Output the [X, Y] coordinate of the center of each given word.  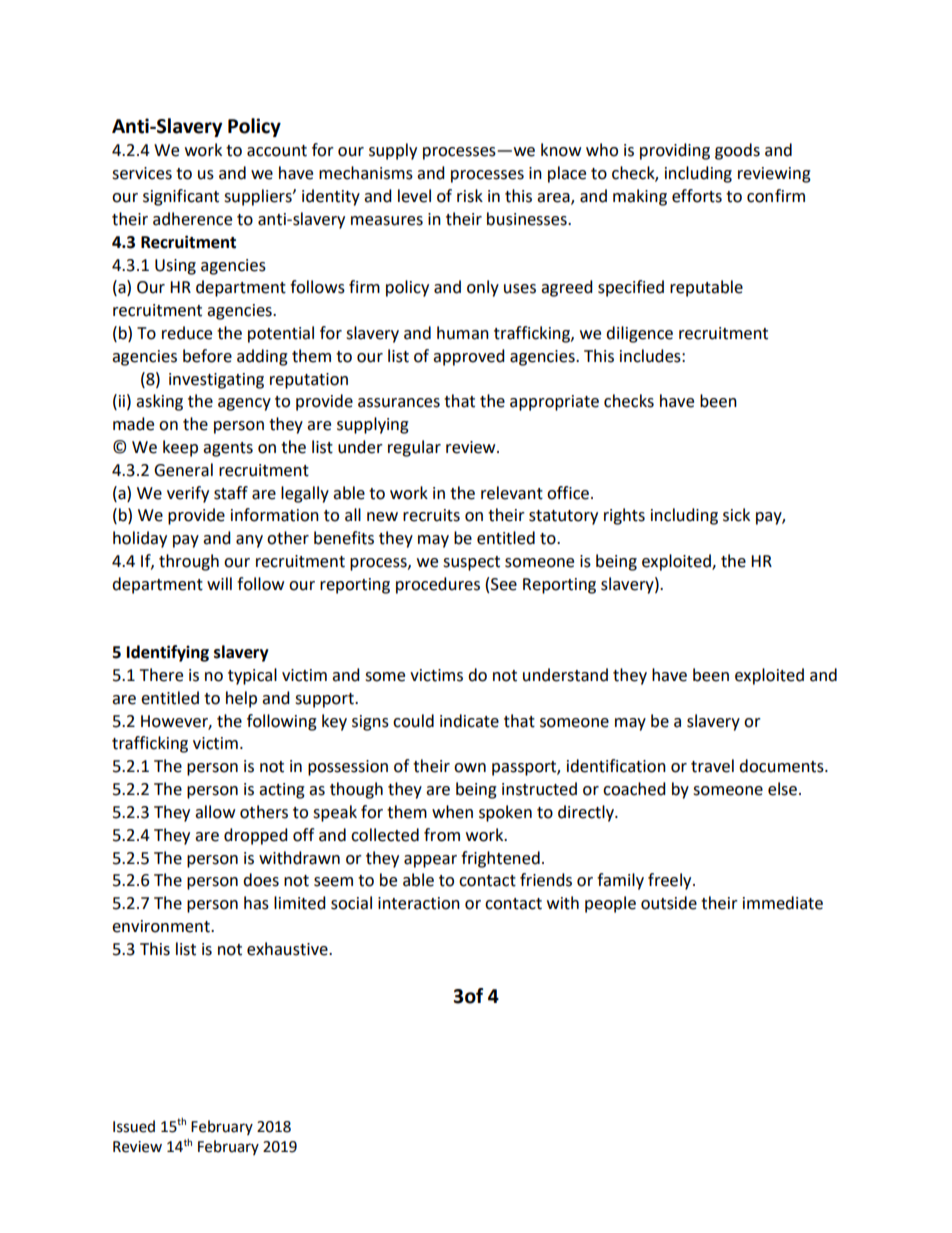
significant [181, 197]
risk [470, 196]
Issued [134, 1126]
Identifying [168, 653]
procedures [438, 585]
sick [736, 515]
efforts [697, 196]
